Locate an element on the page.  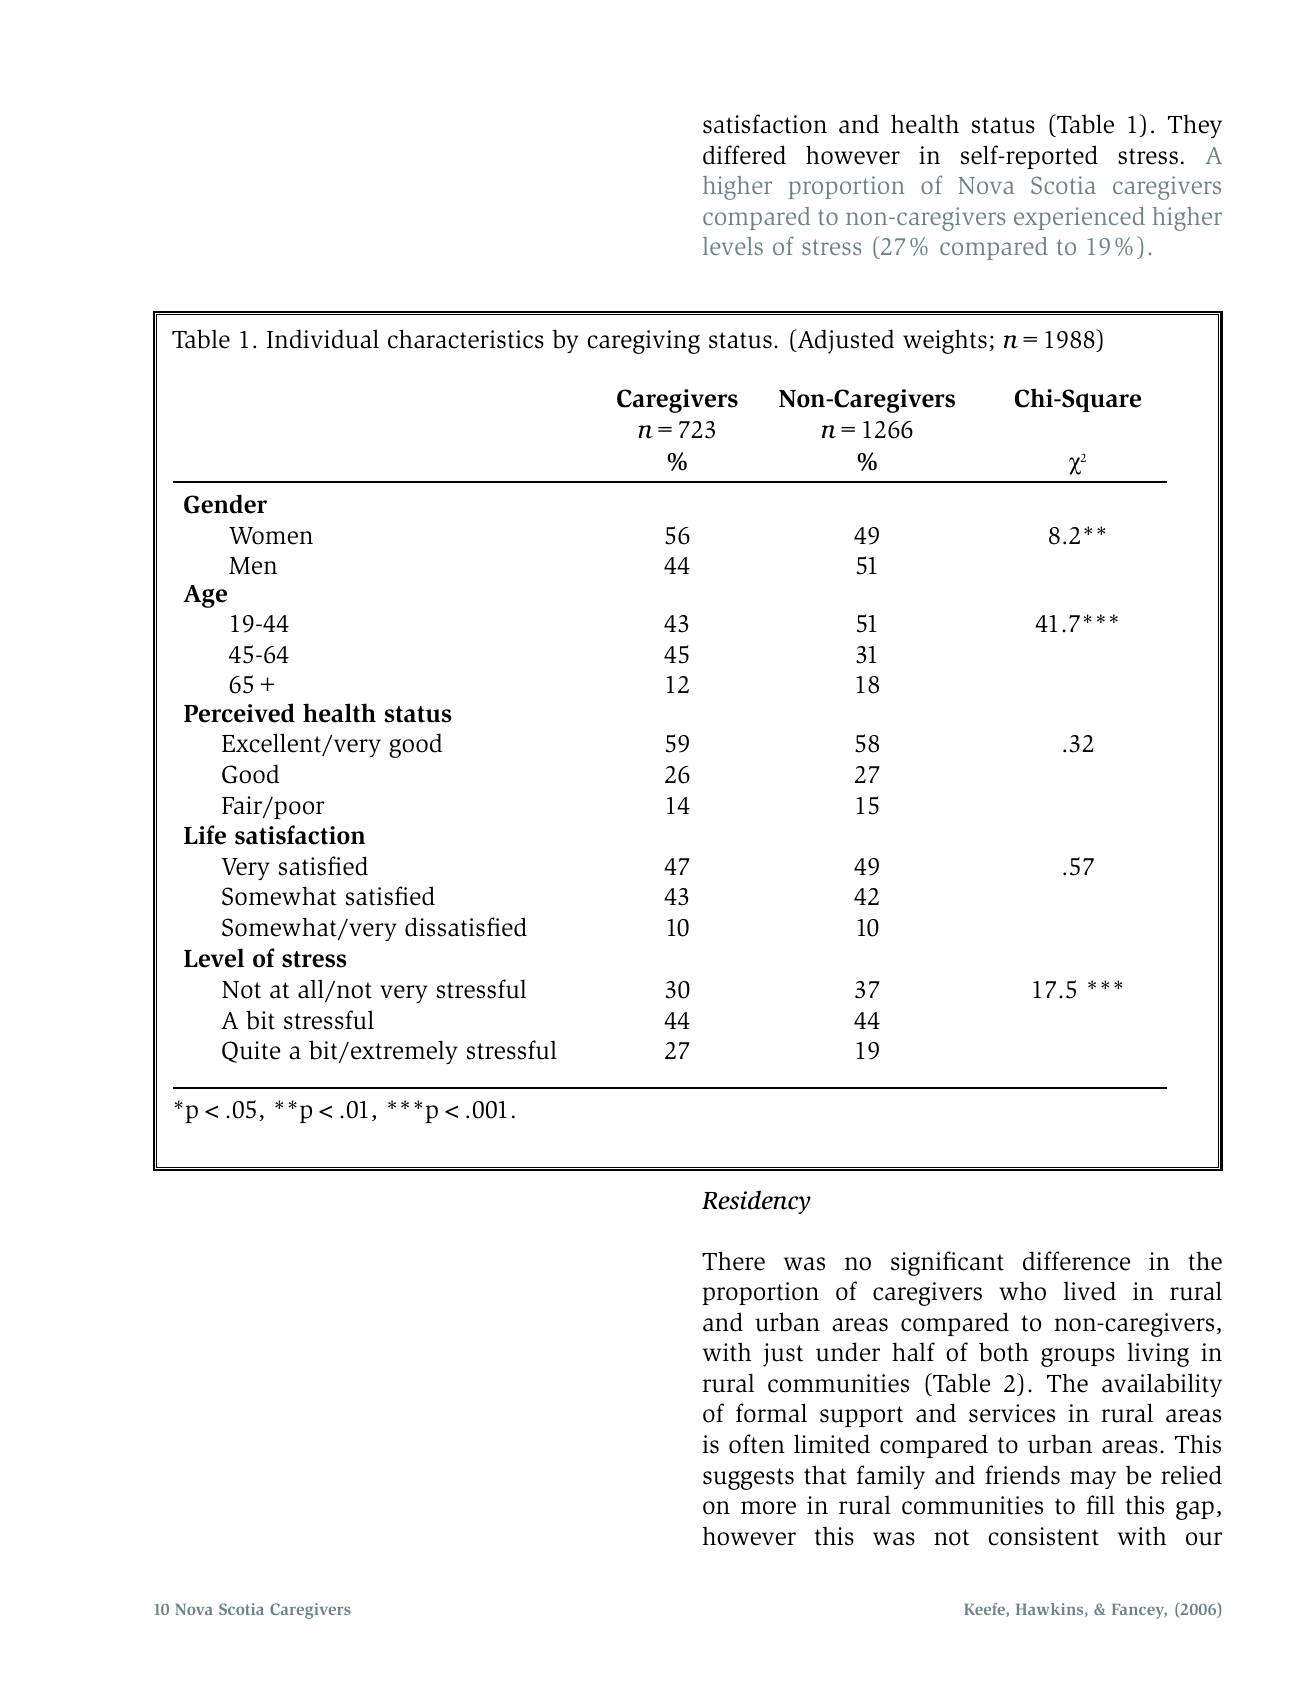
suggests is located at coordinates (748, 1479).
